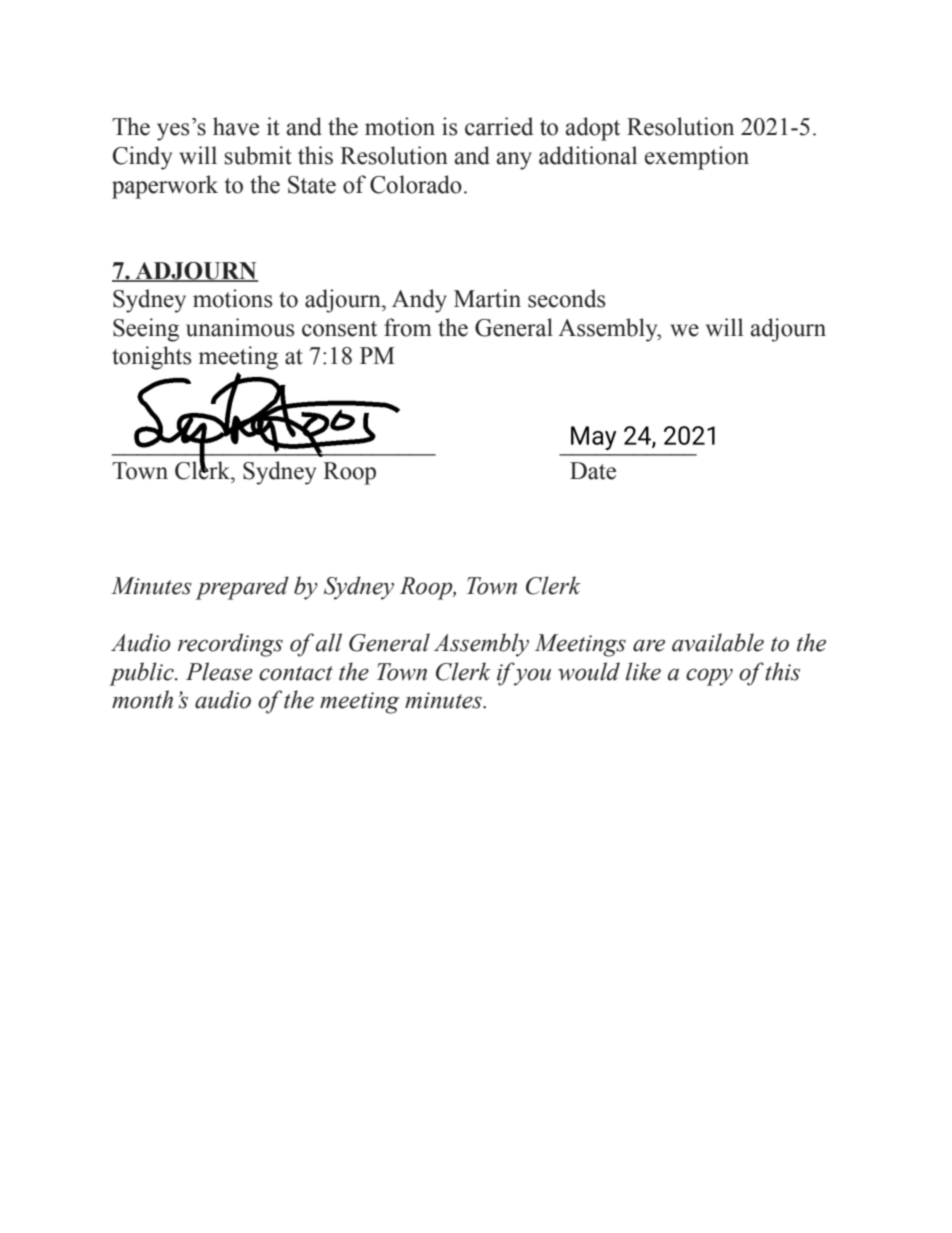 The image size is (952, 1233). What do you see at coordinates (219, 671) in the document?
I see `Please` at bounding box center [219, 671].
